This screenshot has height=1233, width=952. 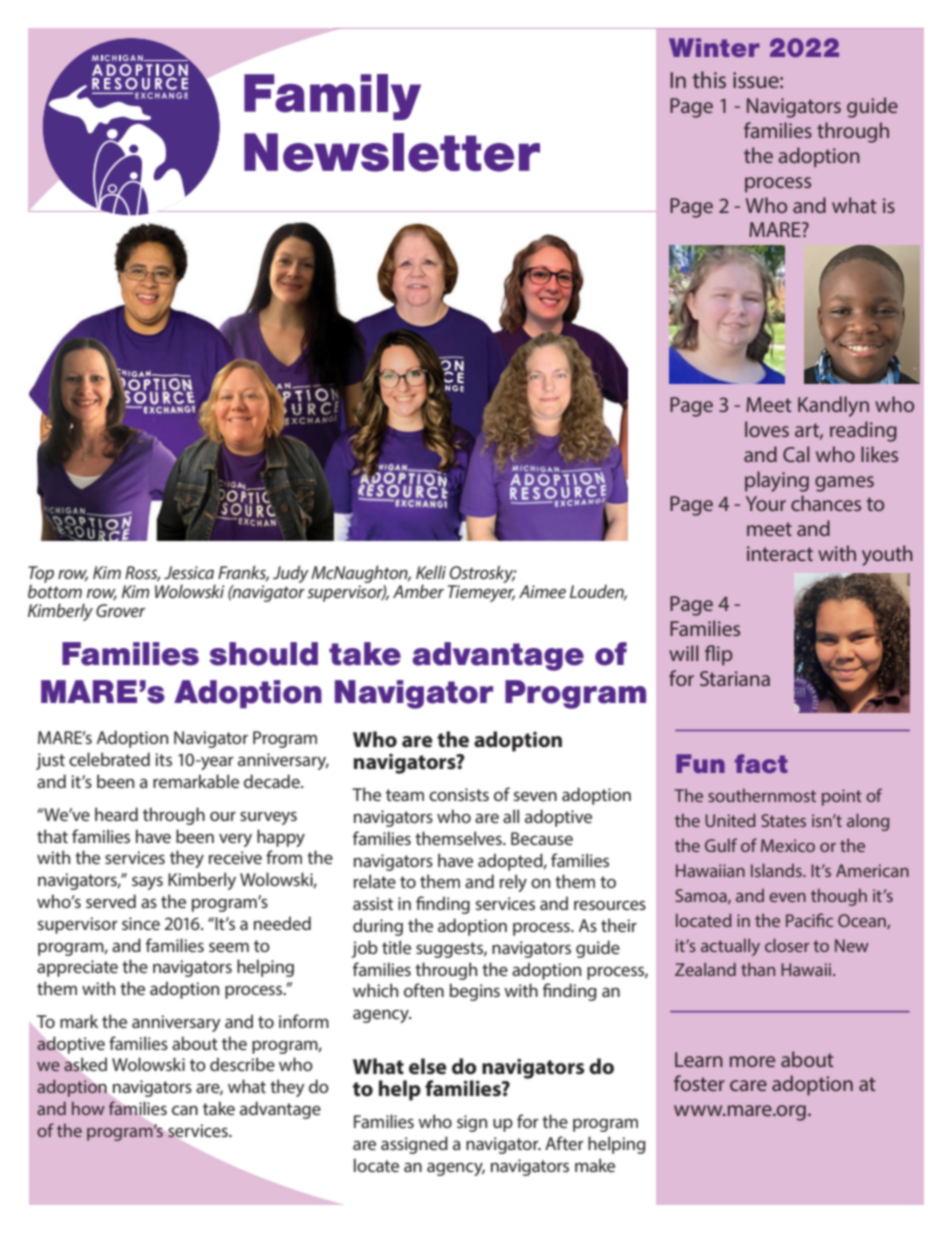 I want to click on consists, so click(x=459, y=794).
